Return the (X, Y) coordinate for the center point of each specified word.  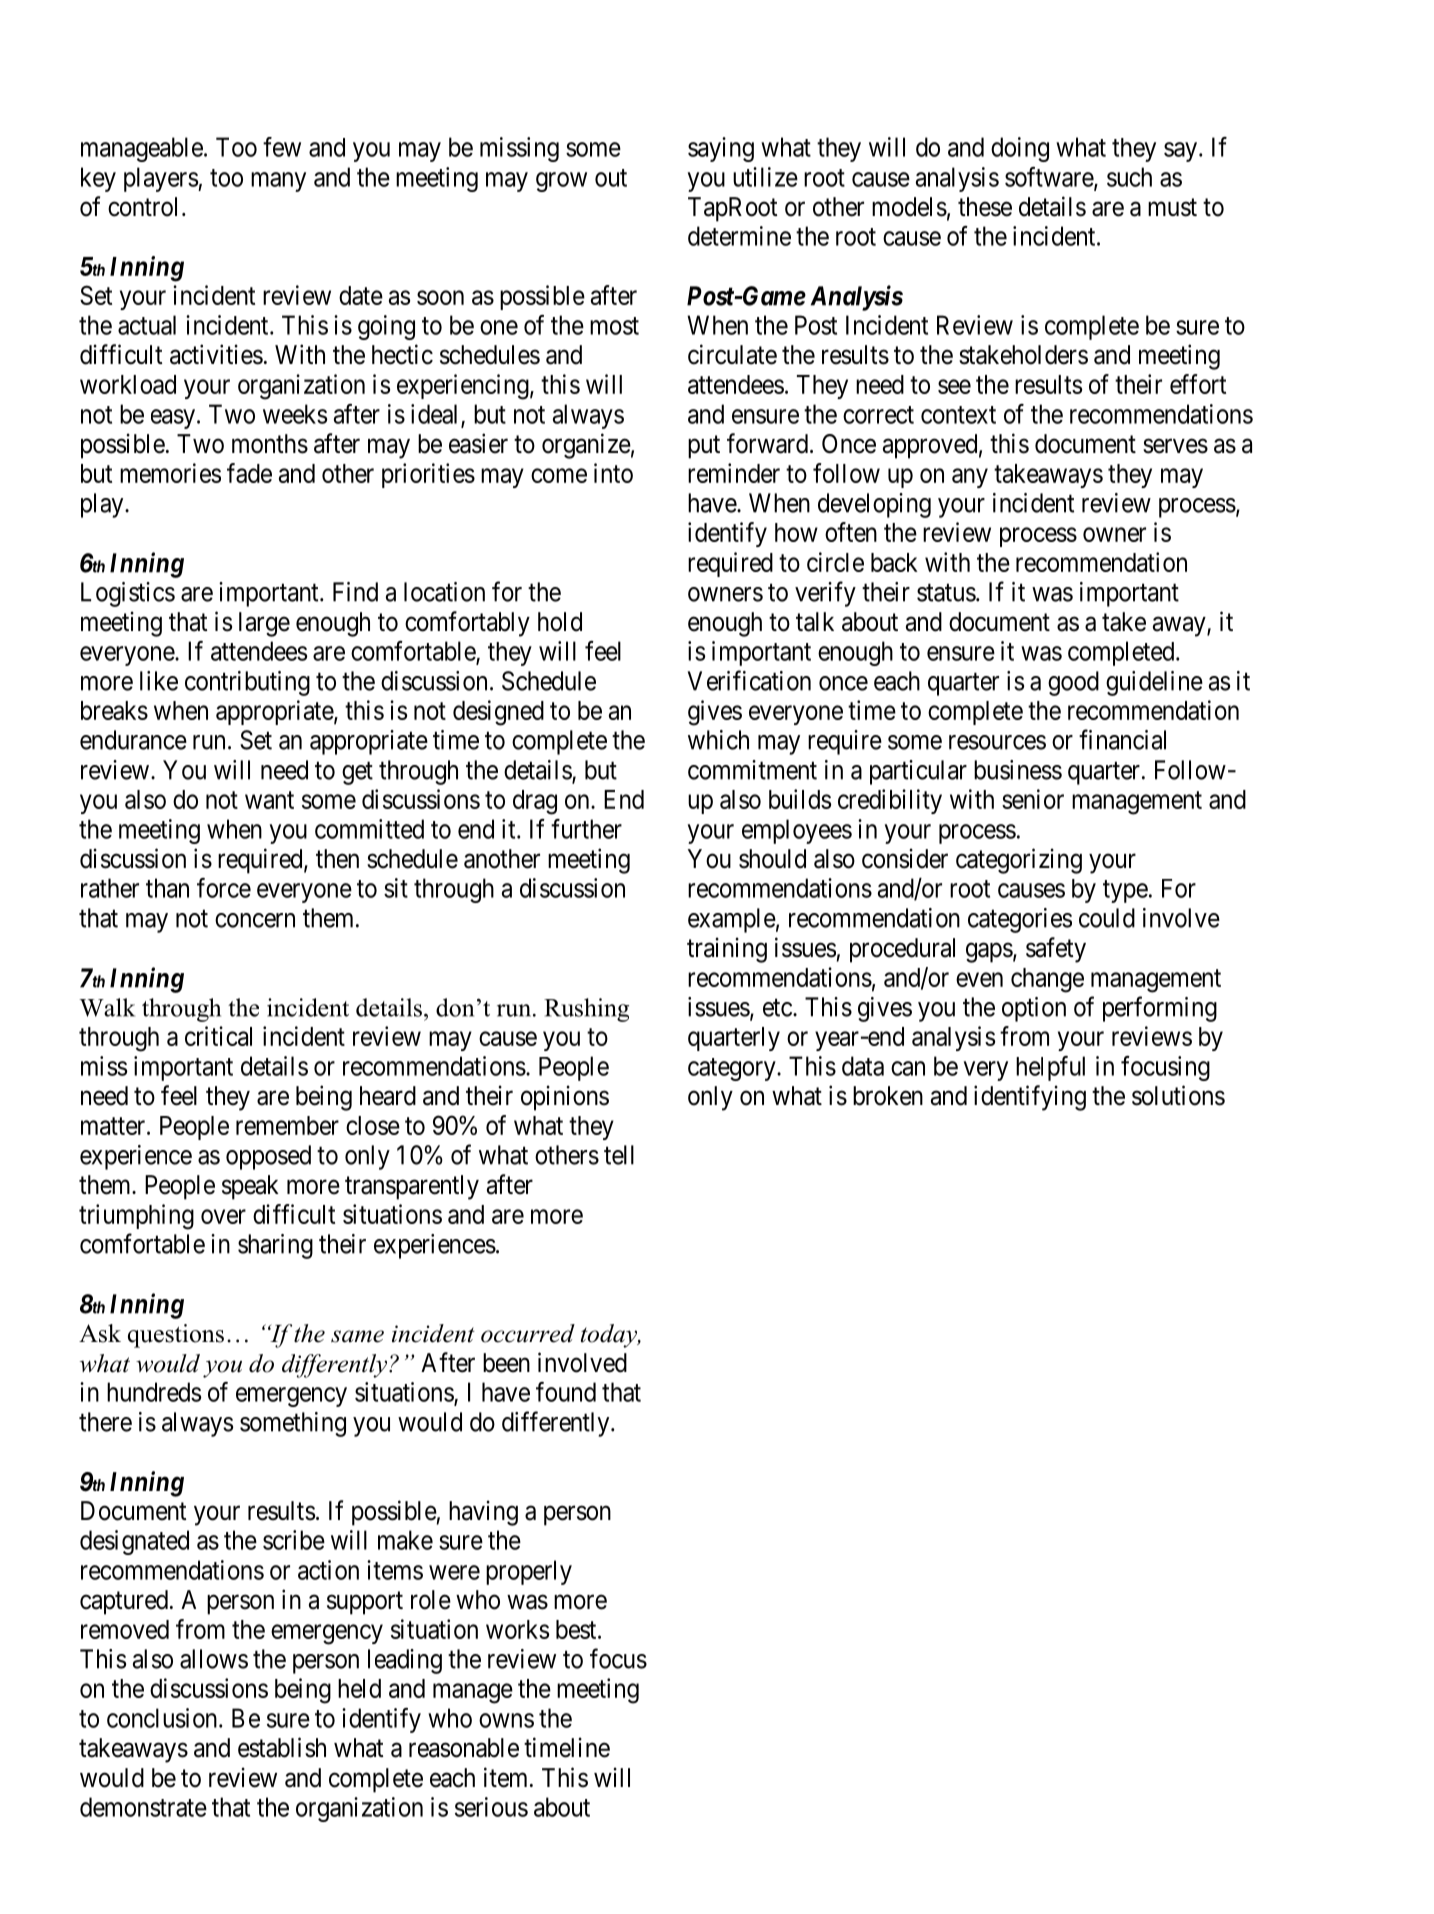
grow (561, 182)
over (223, 1216)
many (278, 182)
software (1050, 178)
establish (282, 1747)
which (718, 740)
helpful (1050, 1068)
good (1073, 683)
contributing (247, 683)
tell (619, 1155)
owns (506, 1720)
